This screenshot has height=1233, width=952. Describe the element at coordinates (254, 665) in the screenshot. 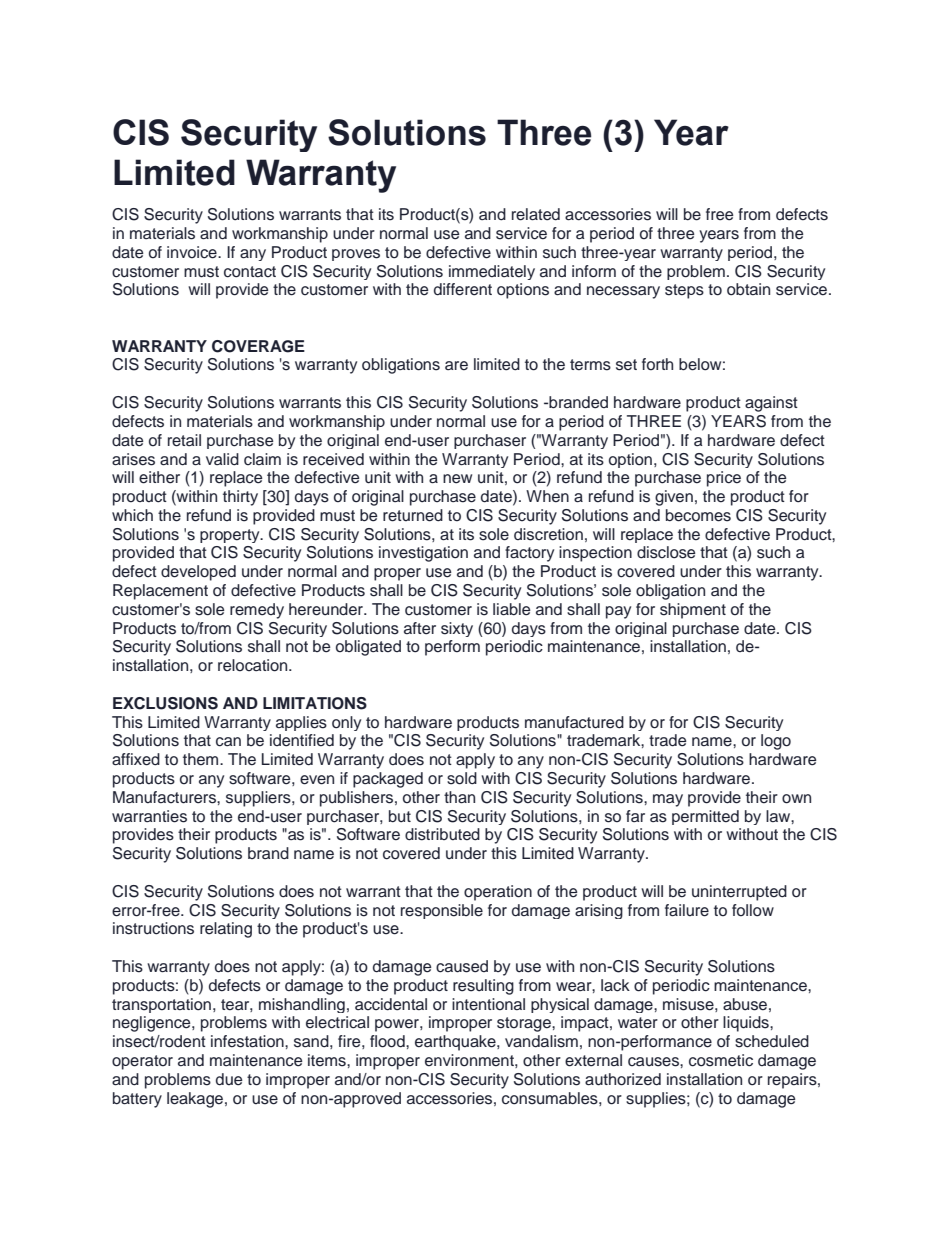

I see `relocation` at that location.
